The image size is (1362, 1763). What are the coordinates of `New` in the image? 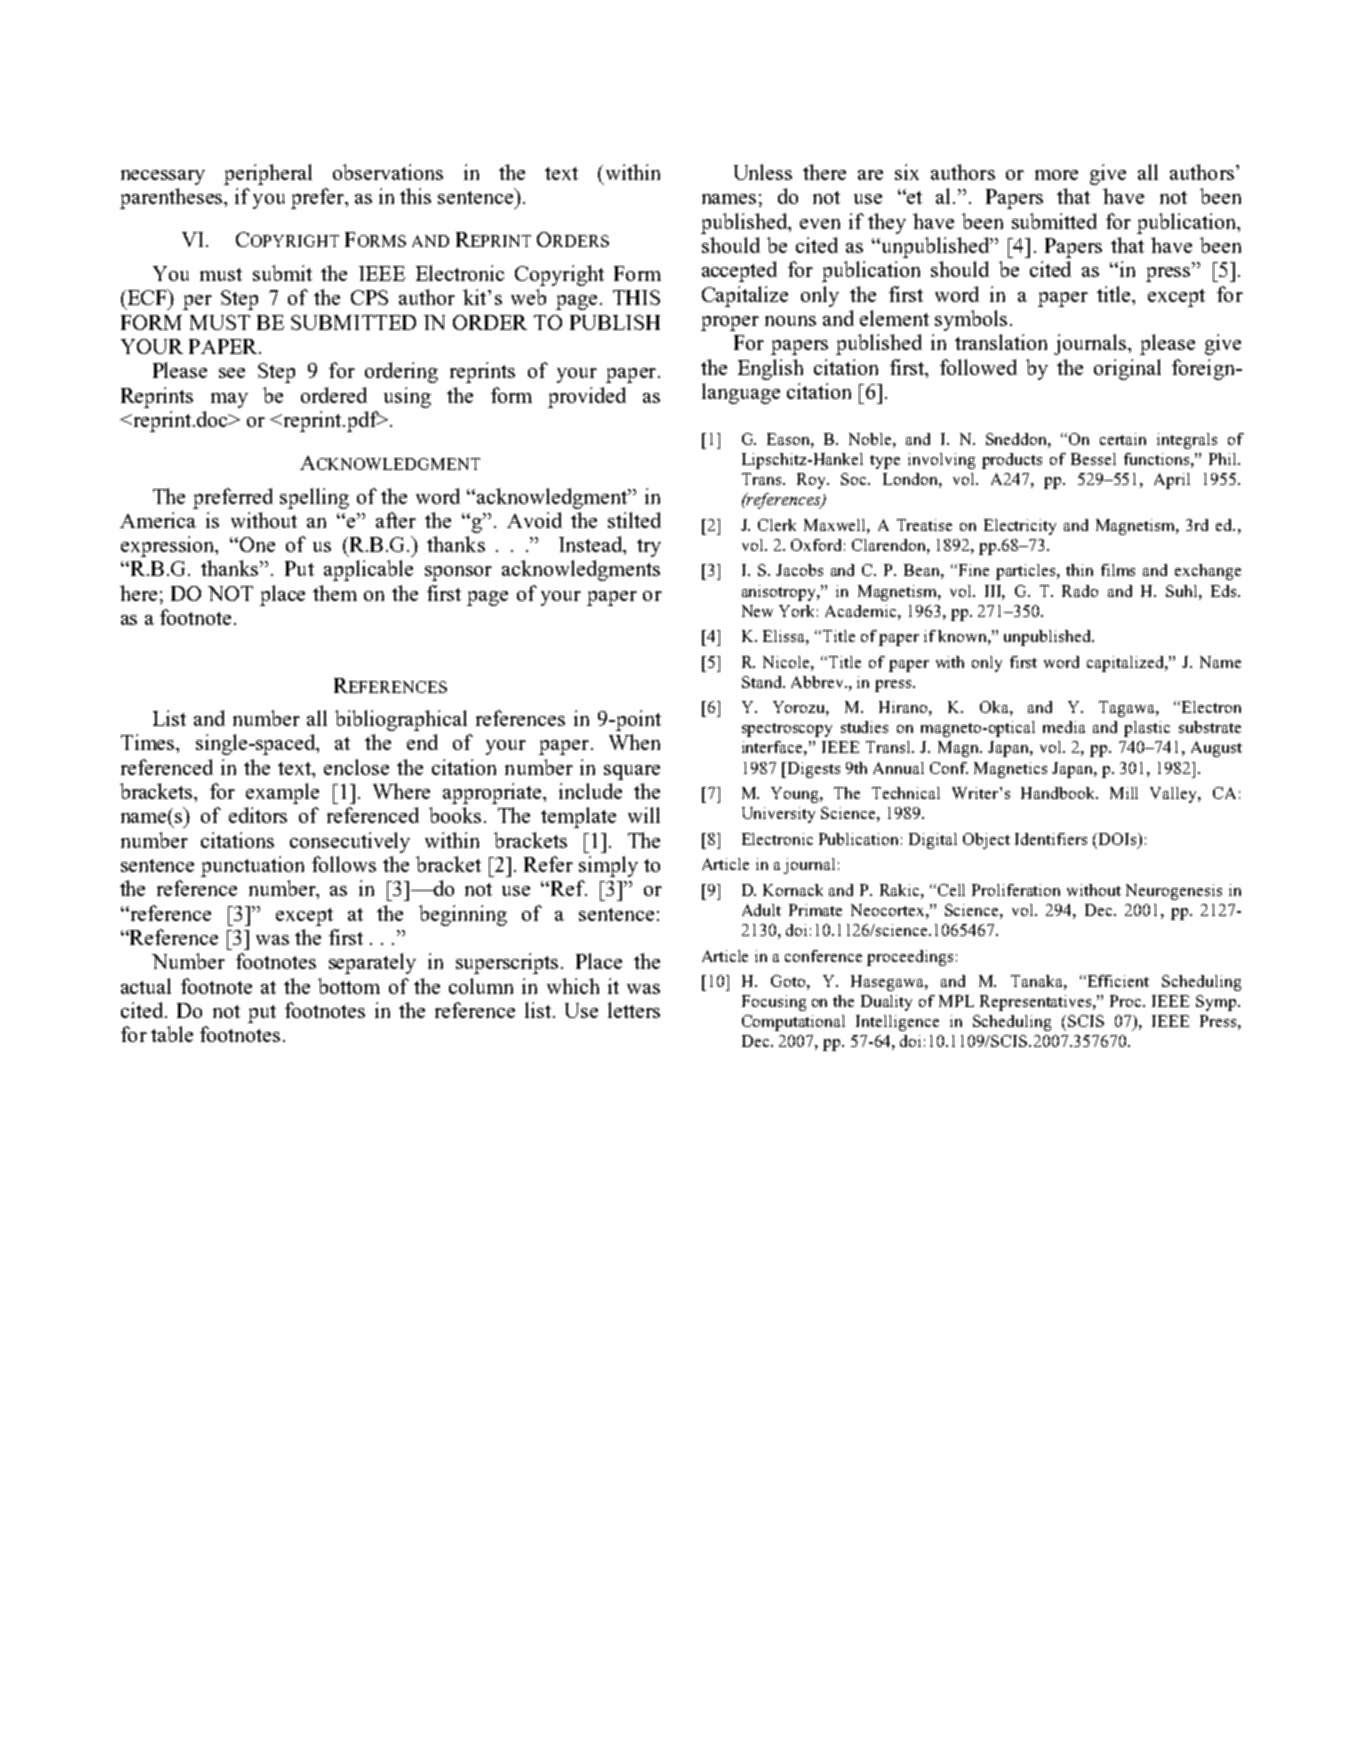 It's located at (757, 611).
